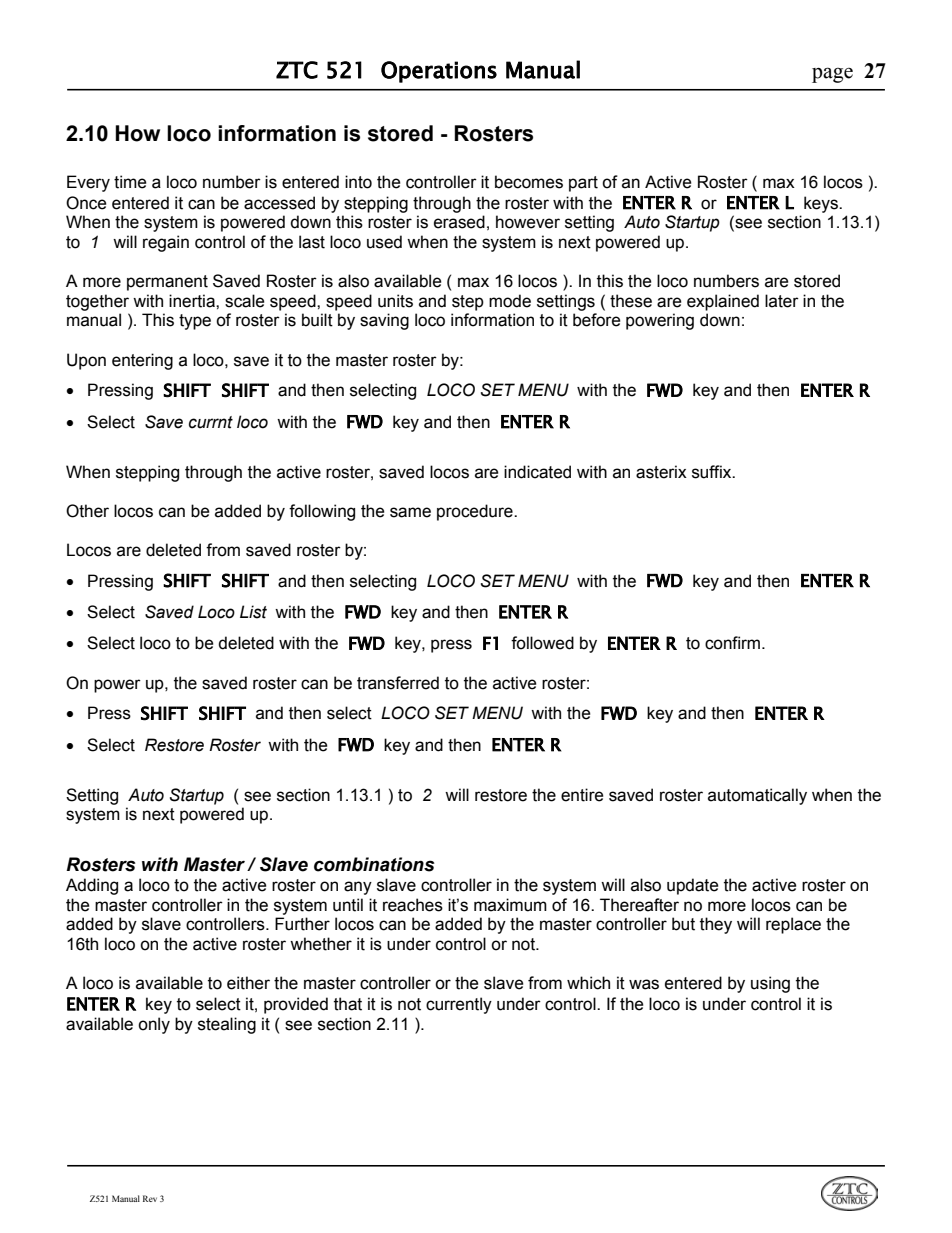  What do you see at coordinates (542, 643) in the screenshot?
I see `followed` at bounding box center [542, 643].
